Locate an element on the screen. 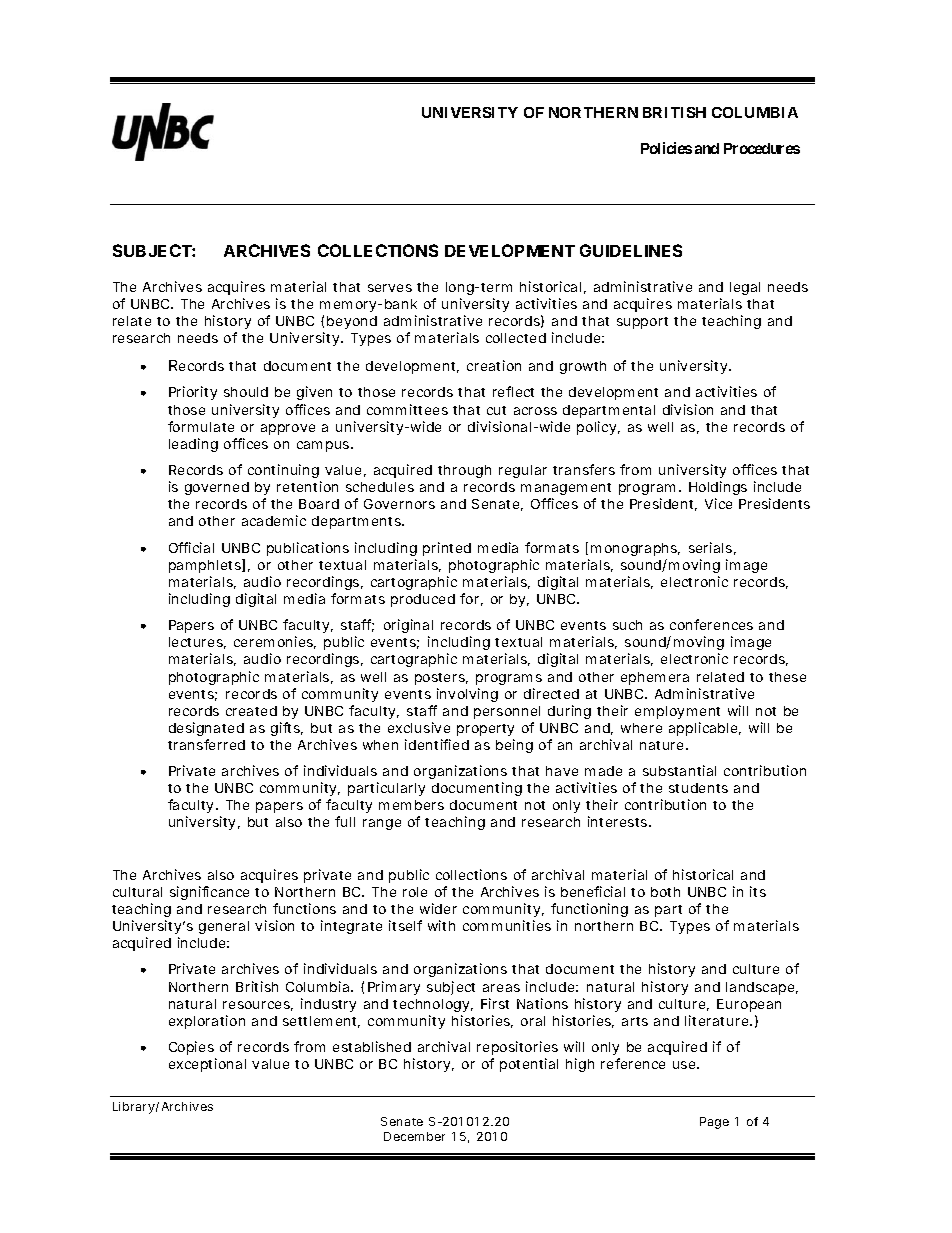 The image size is (952, 1233). GUIDELINES is located at coordinates (631, 250).
